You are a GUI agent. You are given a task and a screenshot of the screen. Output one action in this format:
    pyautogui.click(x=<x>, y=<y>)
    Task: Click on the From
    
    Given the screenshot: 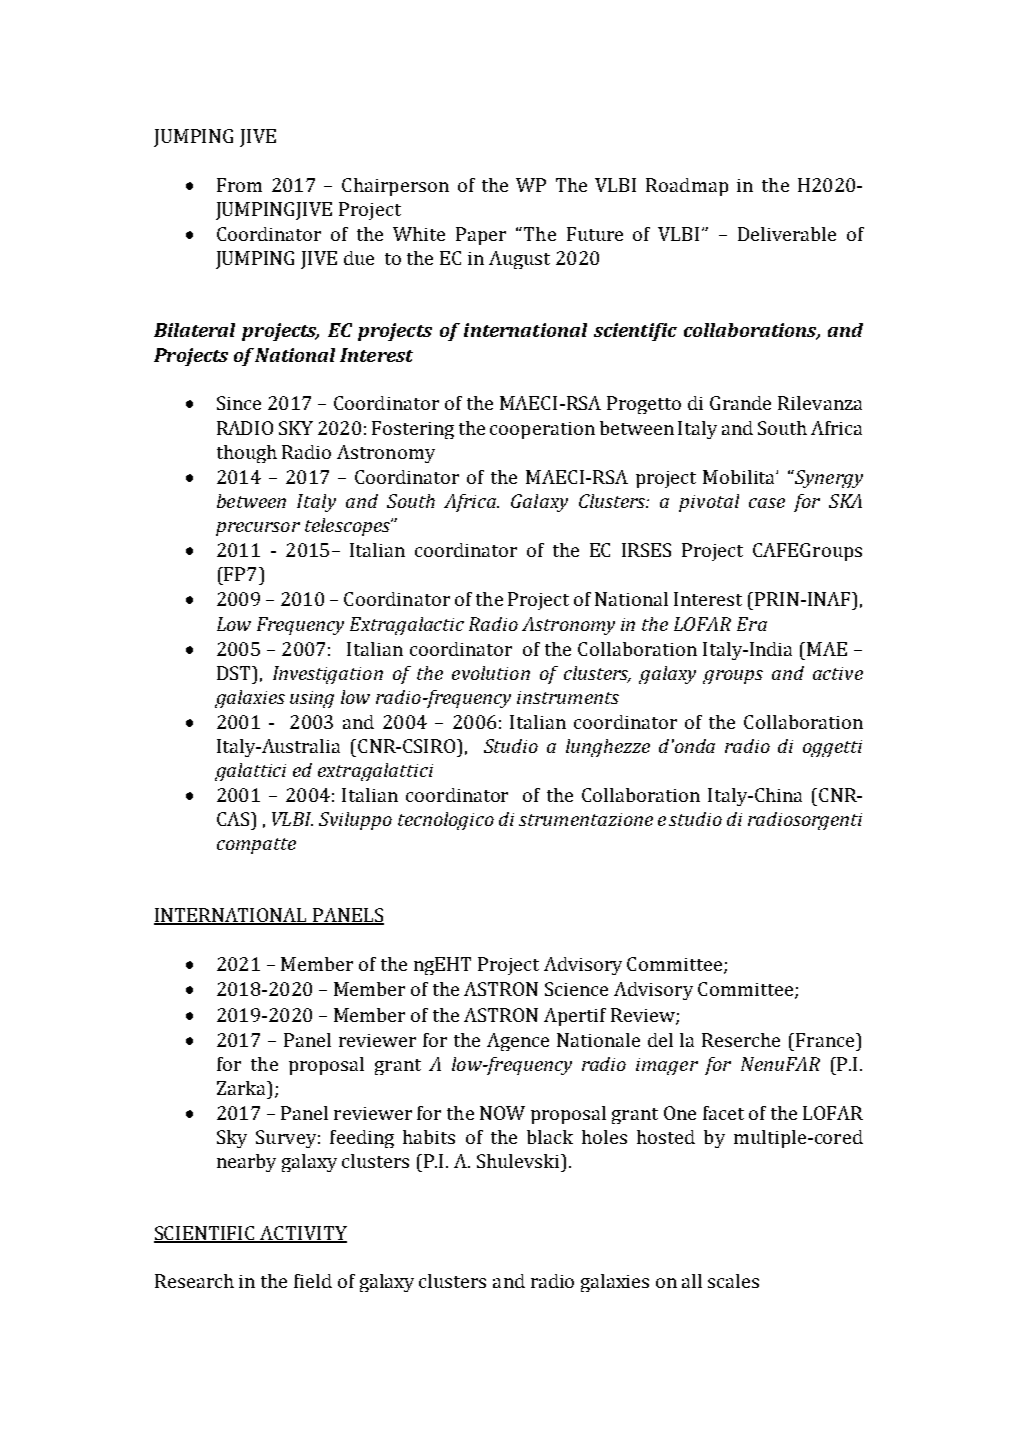 What is the action you would take?
    pyautogui.click(x=239, y=185)
